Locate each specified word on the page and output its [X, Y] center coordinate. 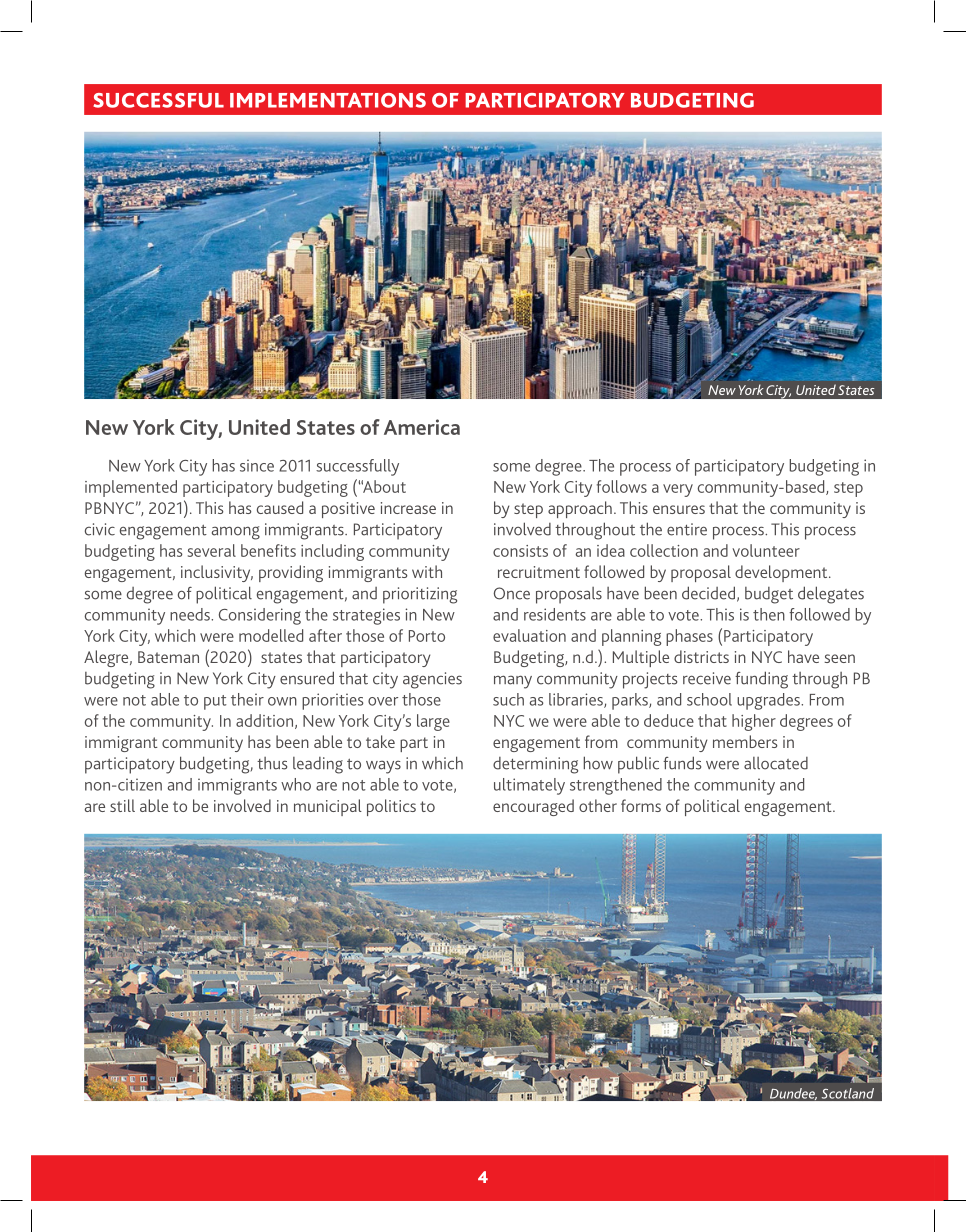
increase [408, 508]
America [422, 427]
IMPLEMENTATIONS [328, 100]
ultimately [529, 786]
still [122, 805]
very [678, 490]
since [257, 465]
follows [622, 486]
